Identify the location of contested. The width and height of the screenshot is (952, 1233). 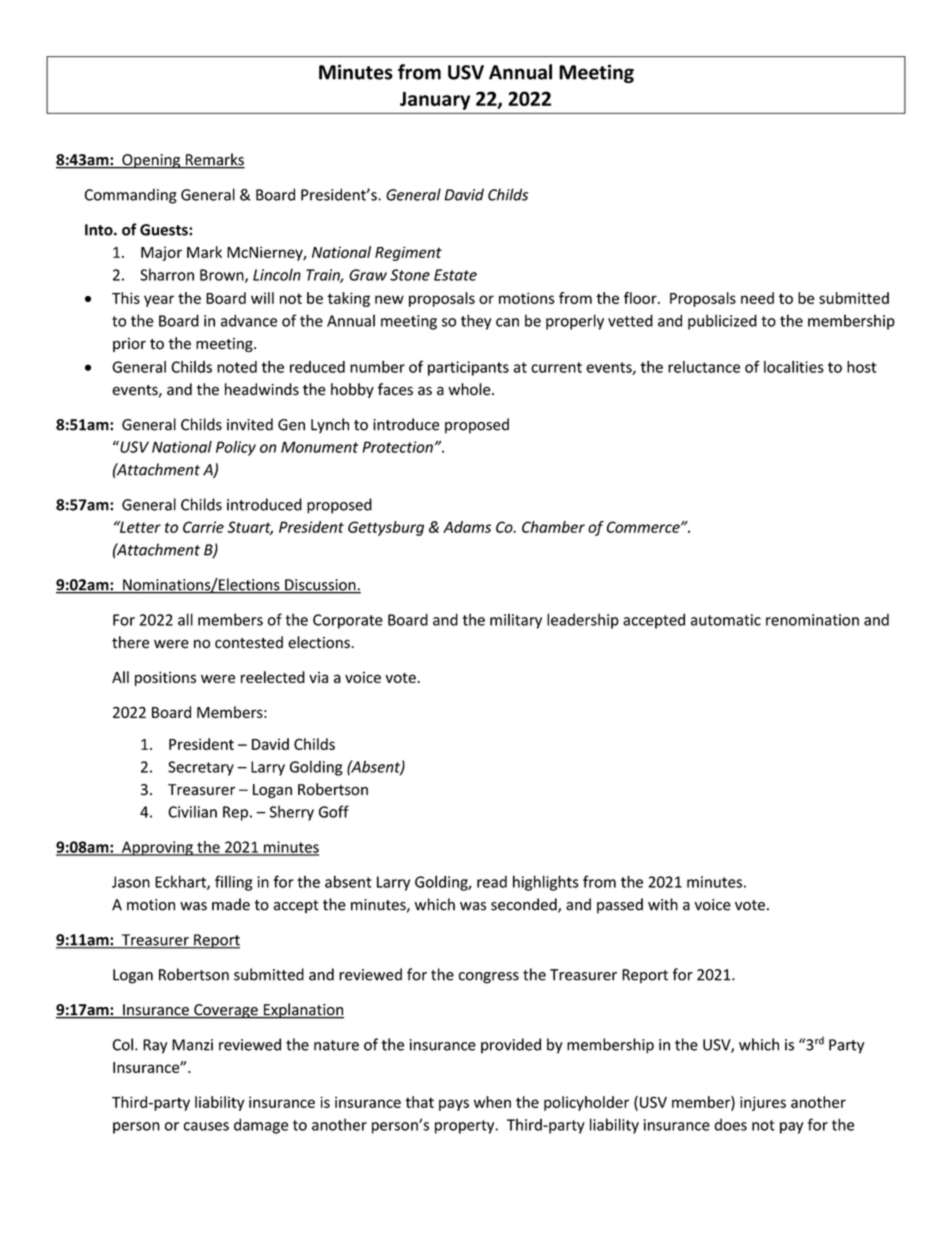
(249, 642).
